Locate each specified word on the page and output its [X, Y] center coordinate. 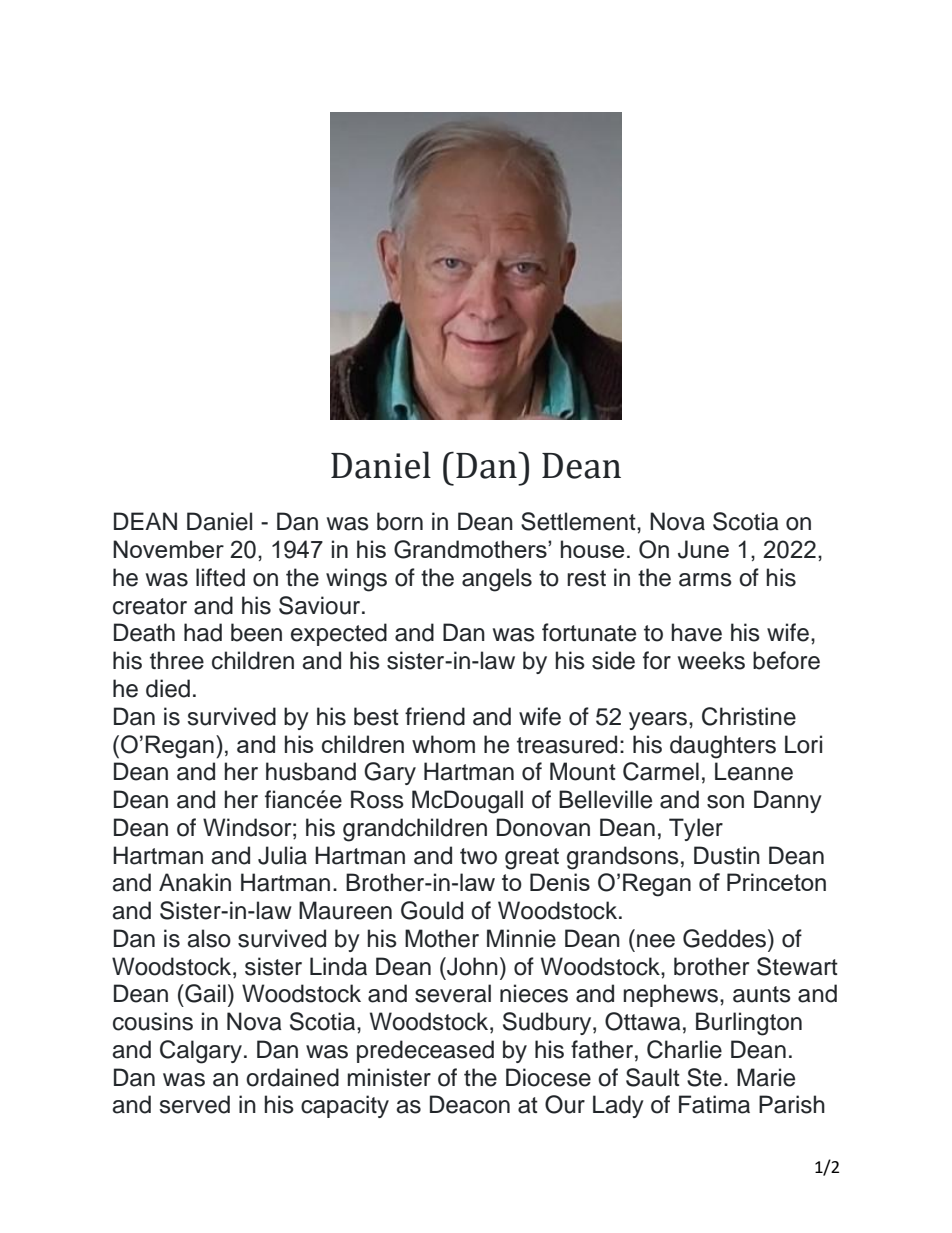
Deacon [470, 1104]
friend [435, 716]
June [703, 549]
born [400, 521]
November [168, 549]
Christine [749, 716]
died [168, 688]
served [195, 1104]
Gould [432, 910]
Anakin [195, 882]
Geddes [726, 938]
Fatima [714, 1104]
